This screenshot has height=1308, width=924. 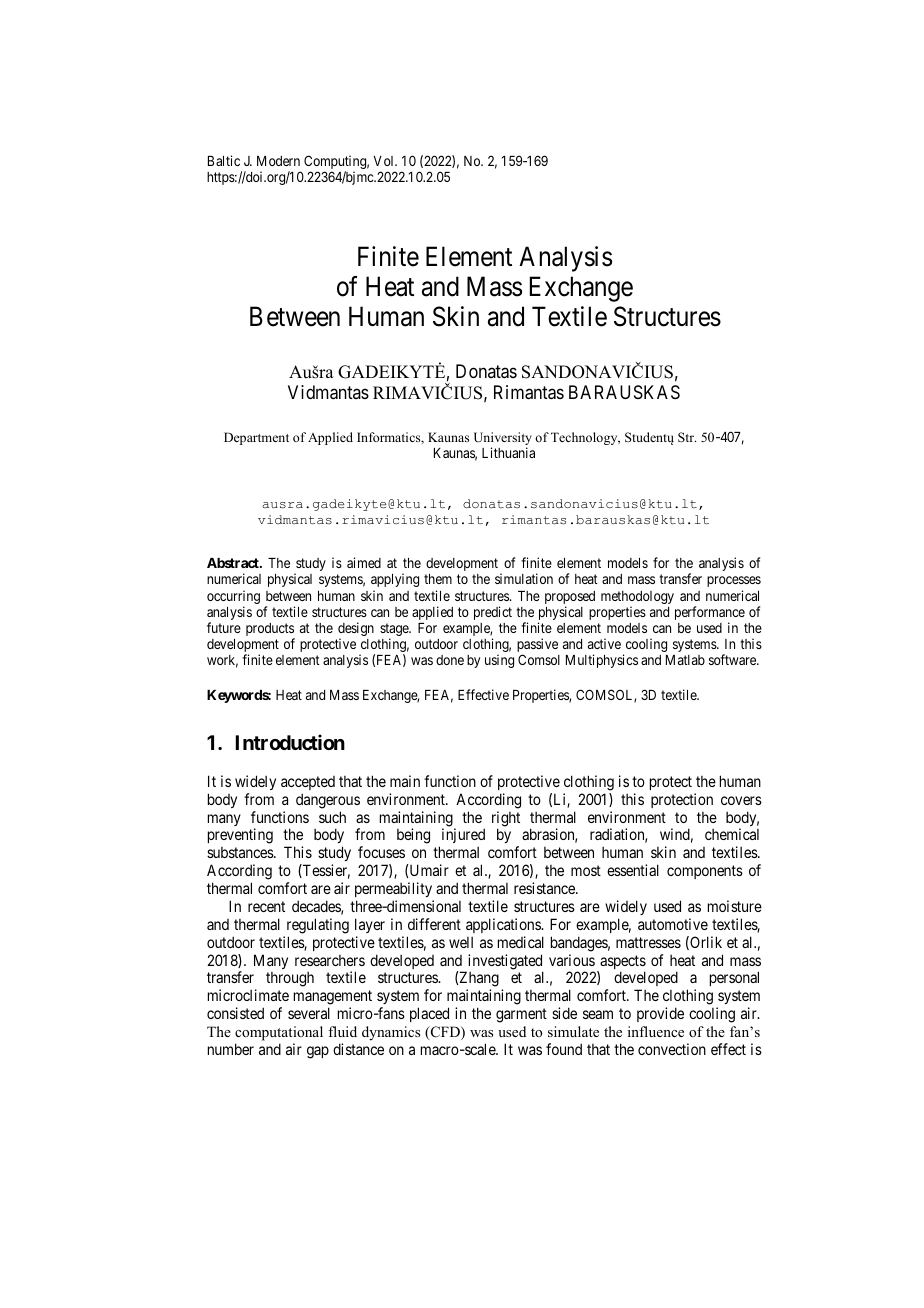 What do you see at coordinates (278, 161) in the screenshot?
I see `Modern` at bounding box center [278, 161].
